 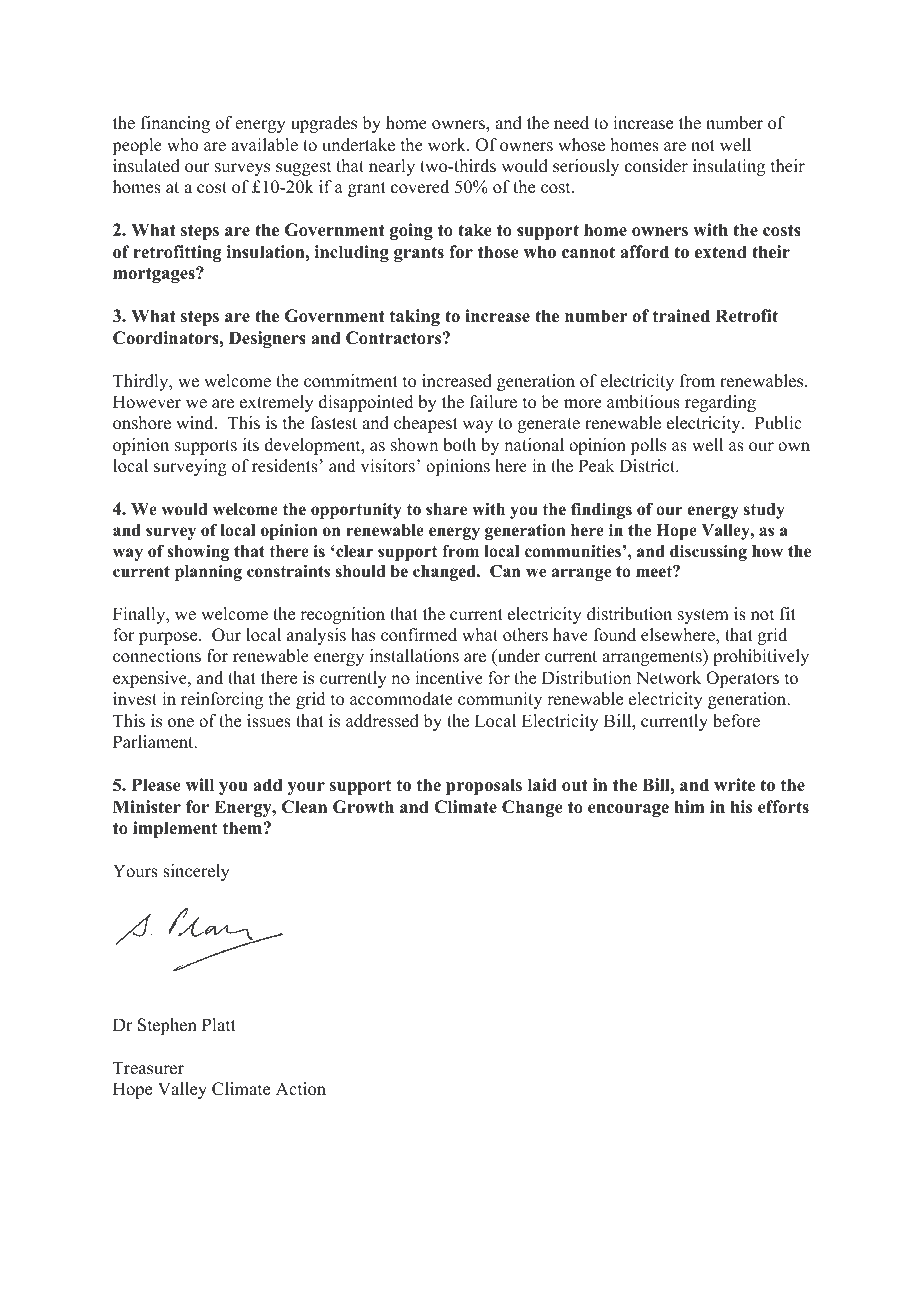 What do you see at coordinates (703, 616) in the screenshot?
I see `system` at bounding box center [703, 616].
